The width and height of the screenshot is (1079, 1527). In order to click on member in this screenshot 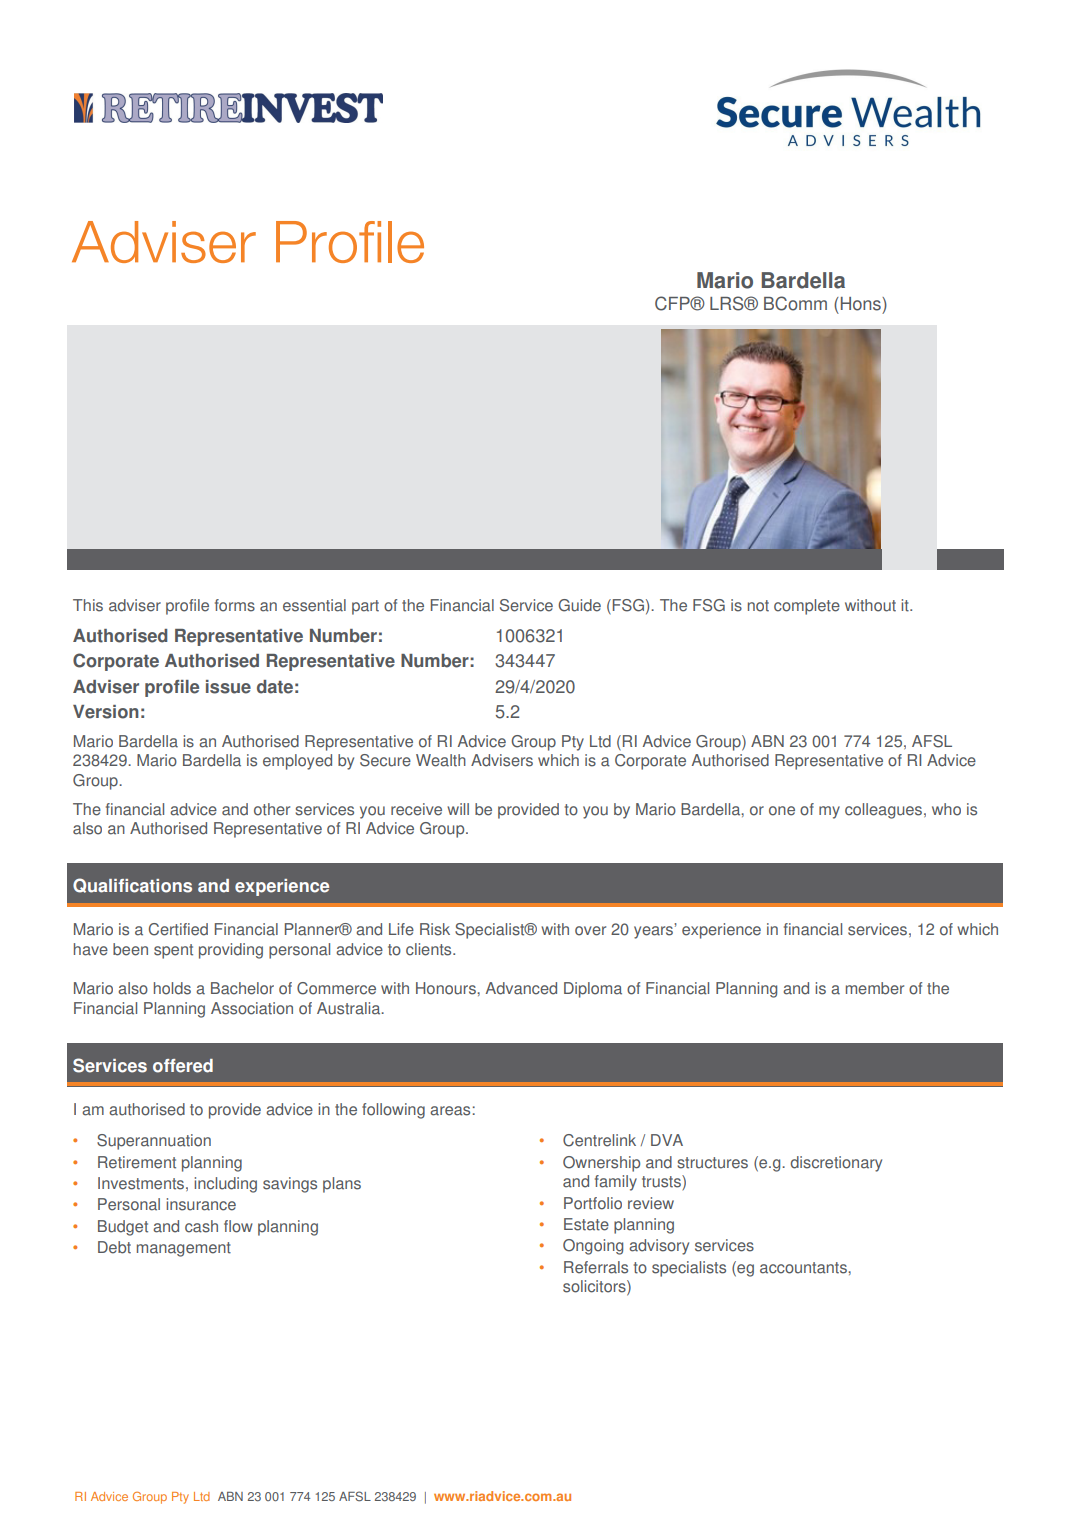, I will do `click(875, 988)`.
